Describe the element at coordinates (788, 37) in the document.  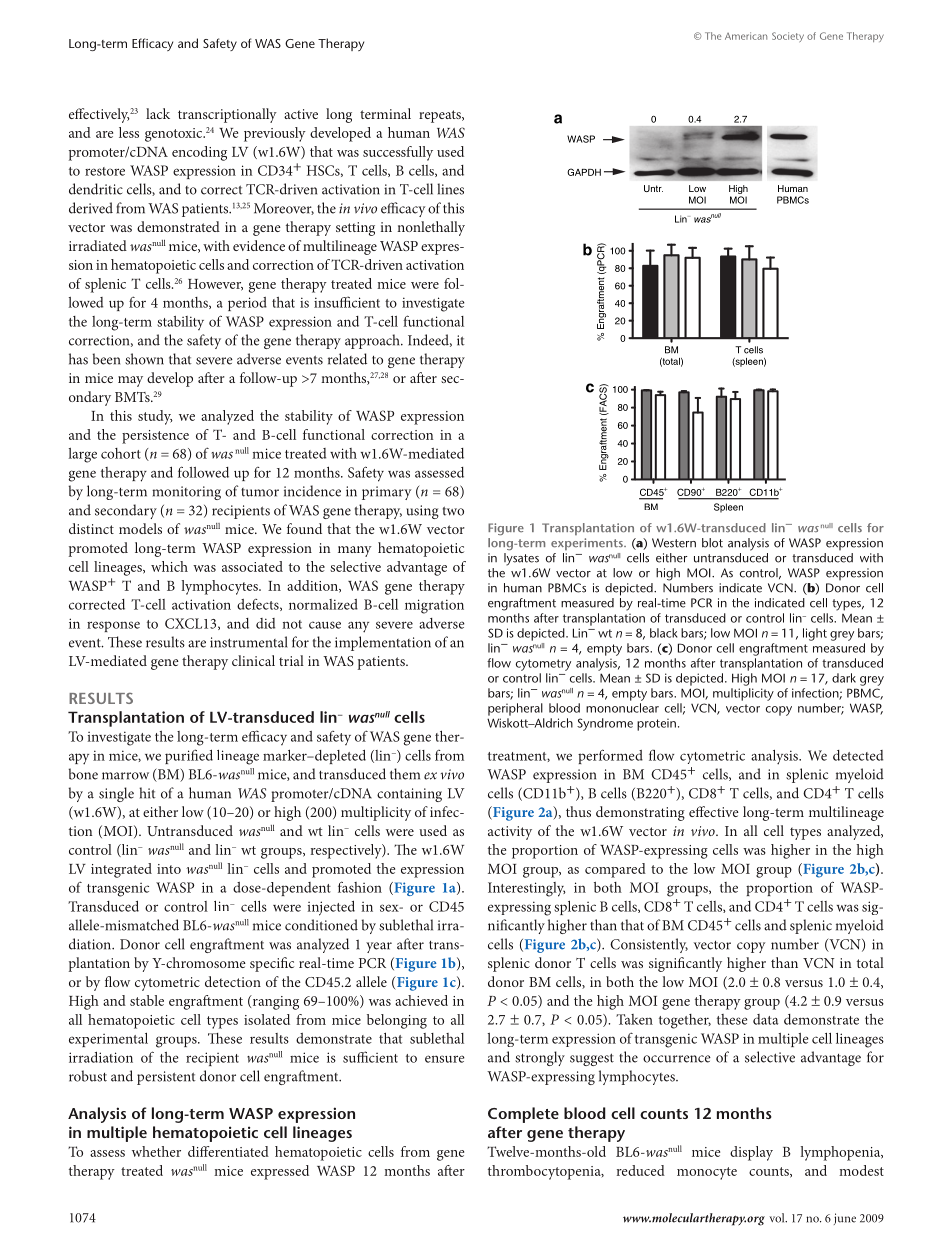
I see `Society` at that location.
